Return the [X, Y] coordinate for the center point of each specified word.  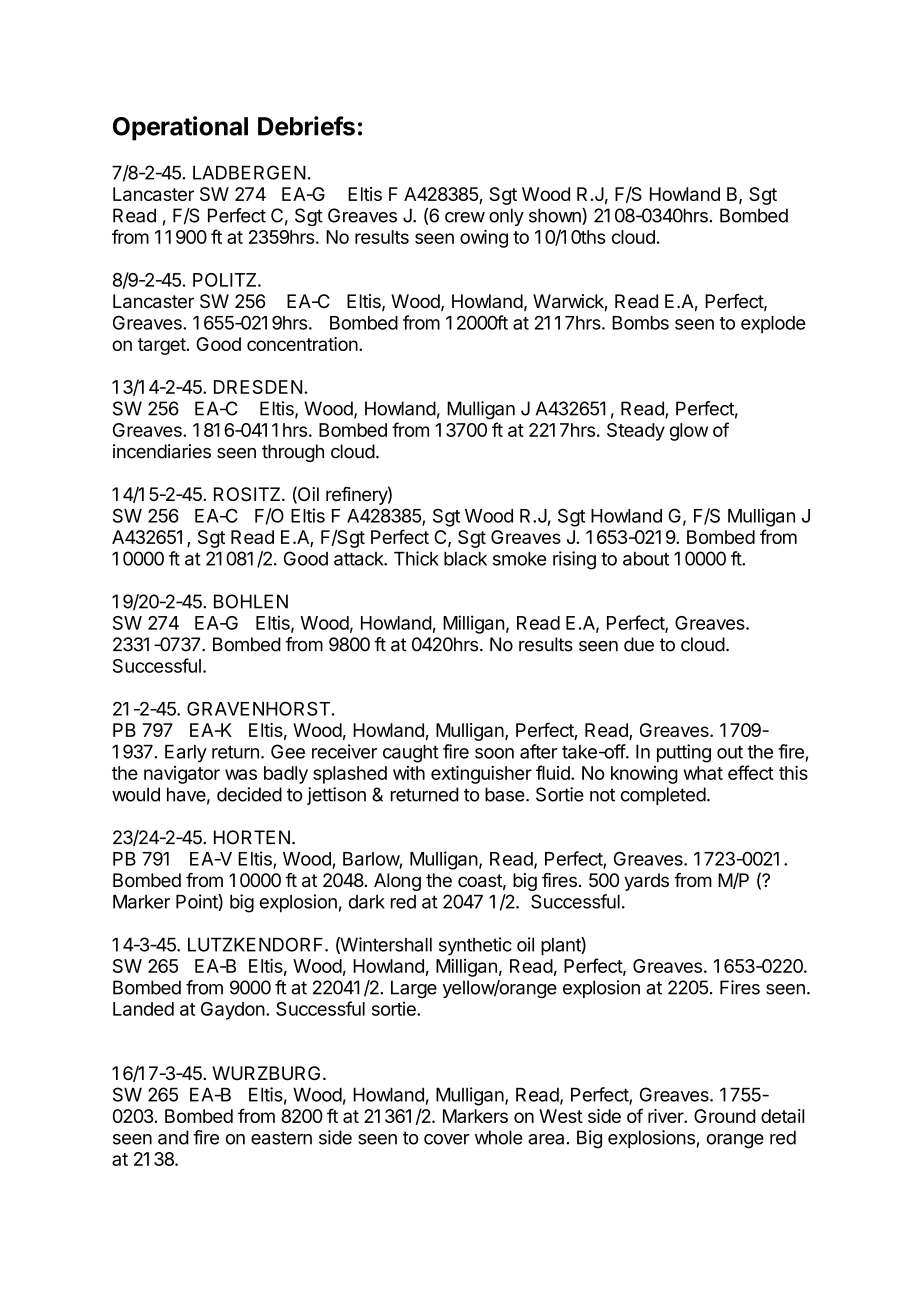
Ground [725, 1116]
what [703, 773]
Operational [180, 128]
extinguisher [481, 774]
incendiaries [162, 451]
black [465, 559]
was [241, 774]
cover [447, 1139]
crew [465, 217]
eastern [281, 1138]
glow [689, 432]
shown [556, 216]
